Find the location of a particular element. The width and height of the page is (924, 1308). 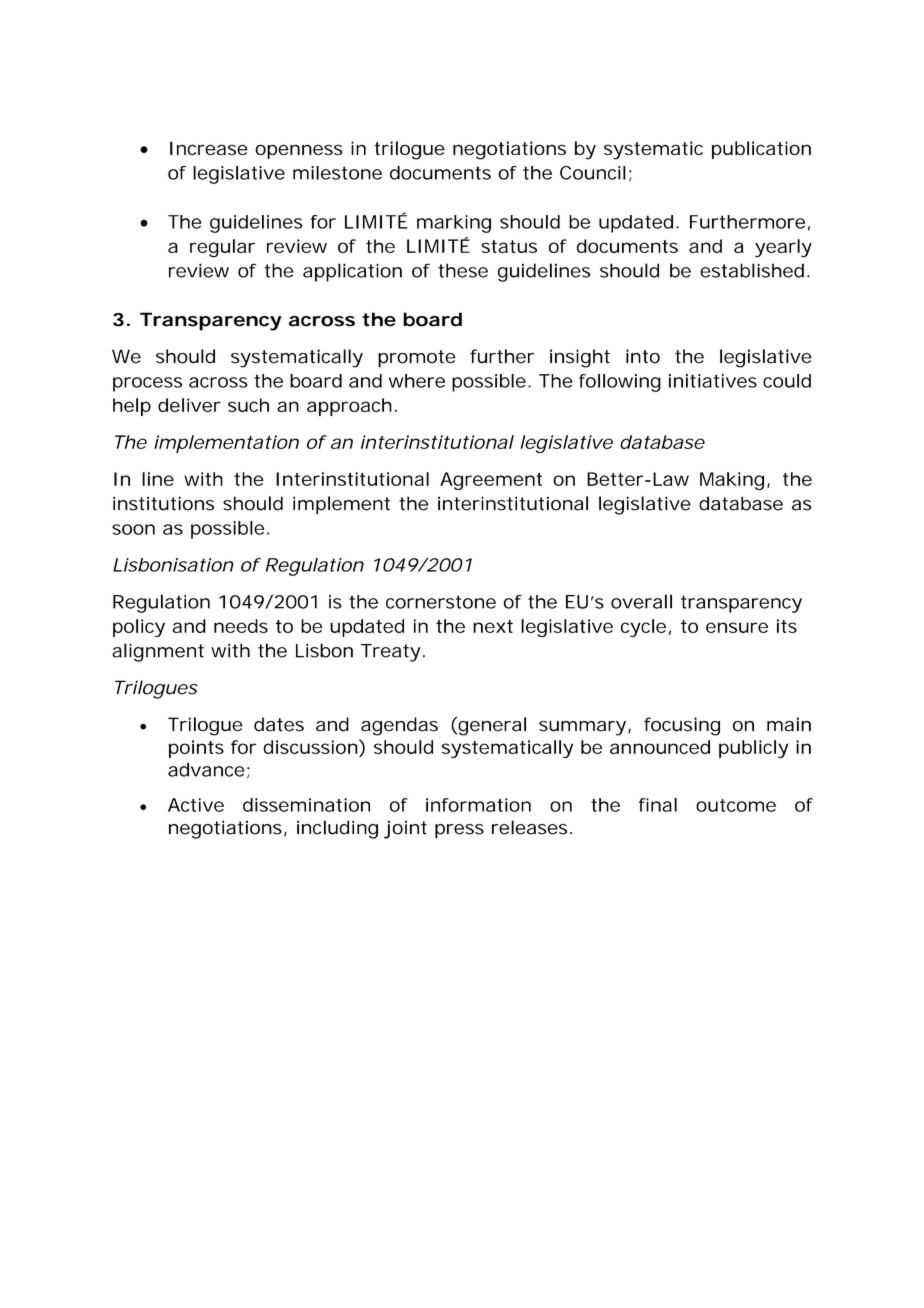

Active is located at coordinates (196, 805).
